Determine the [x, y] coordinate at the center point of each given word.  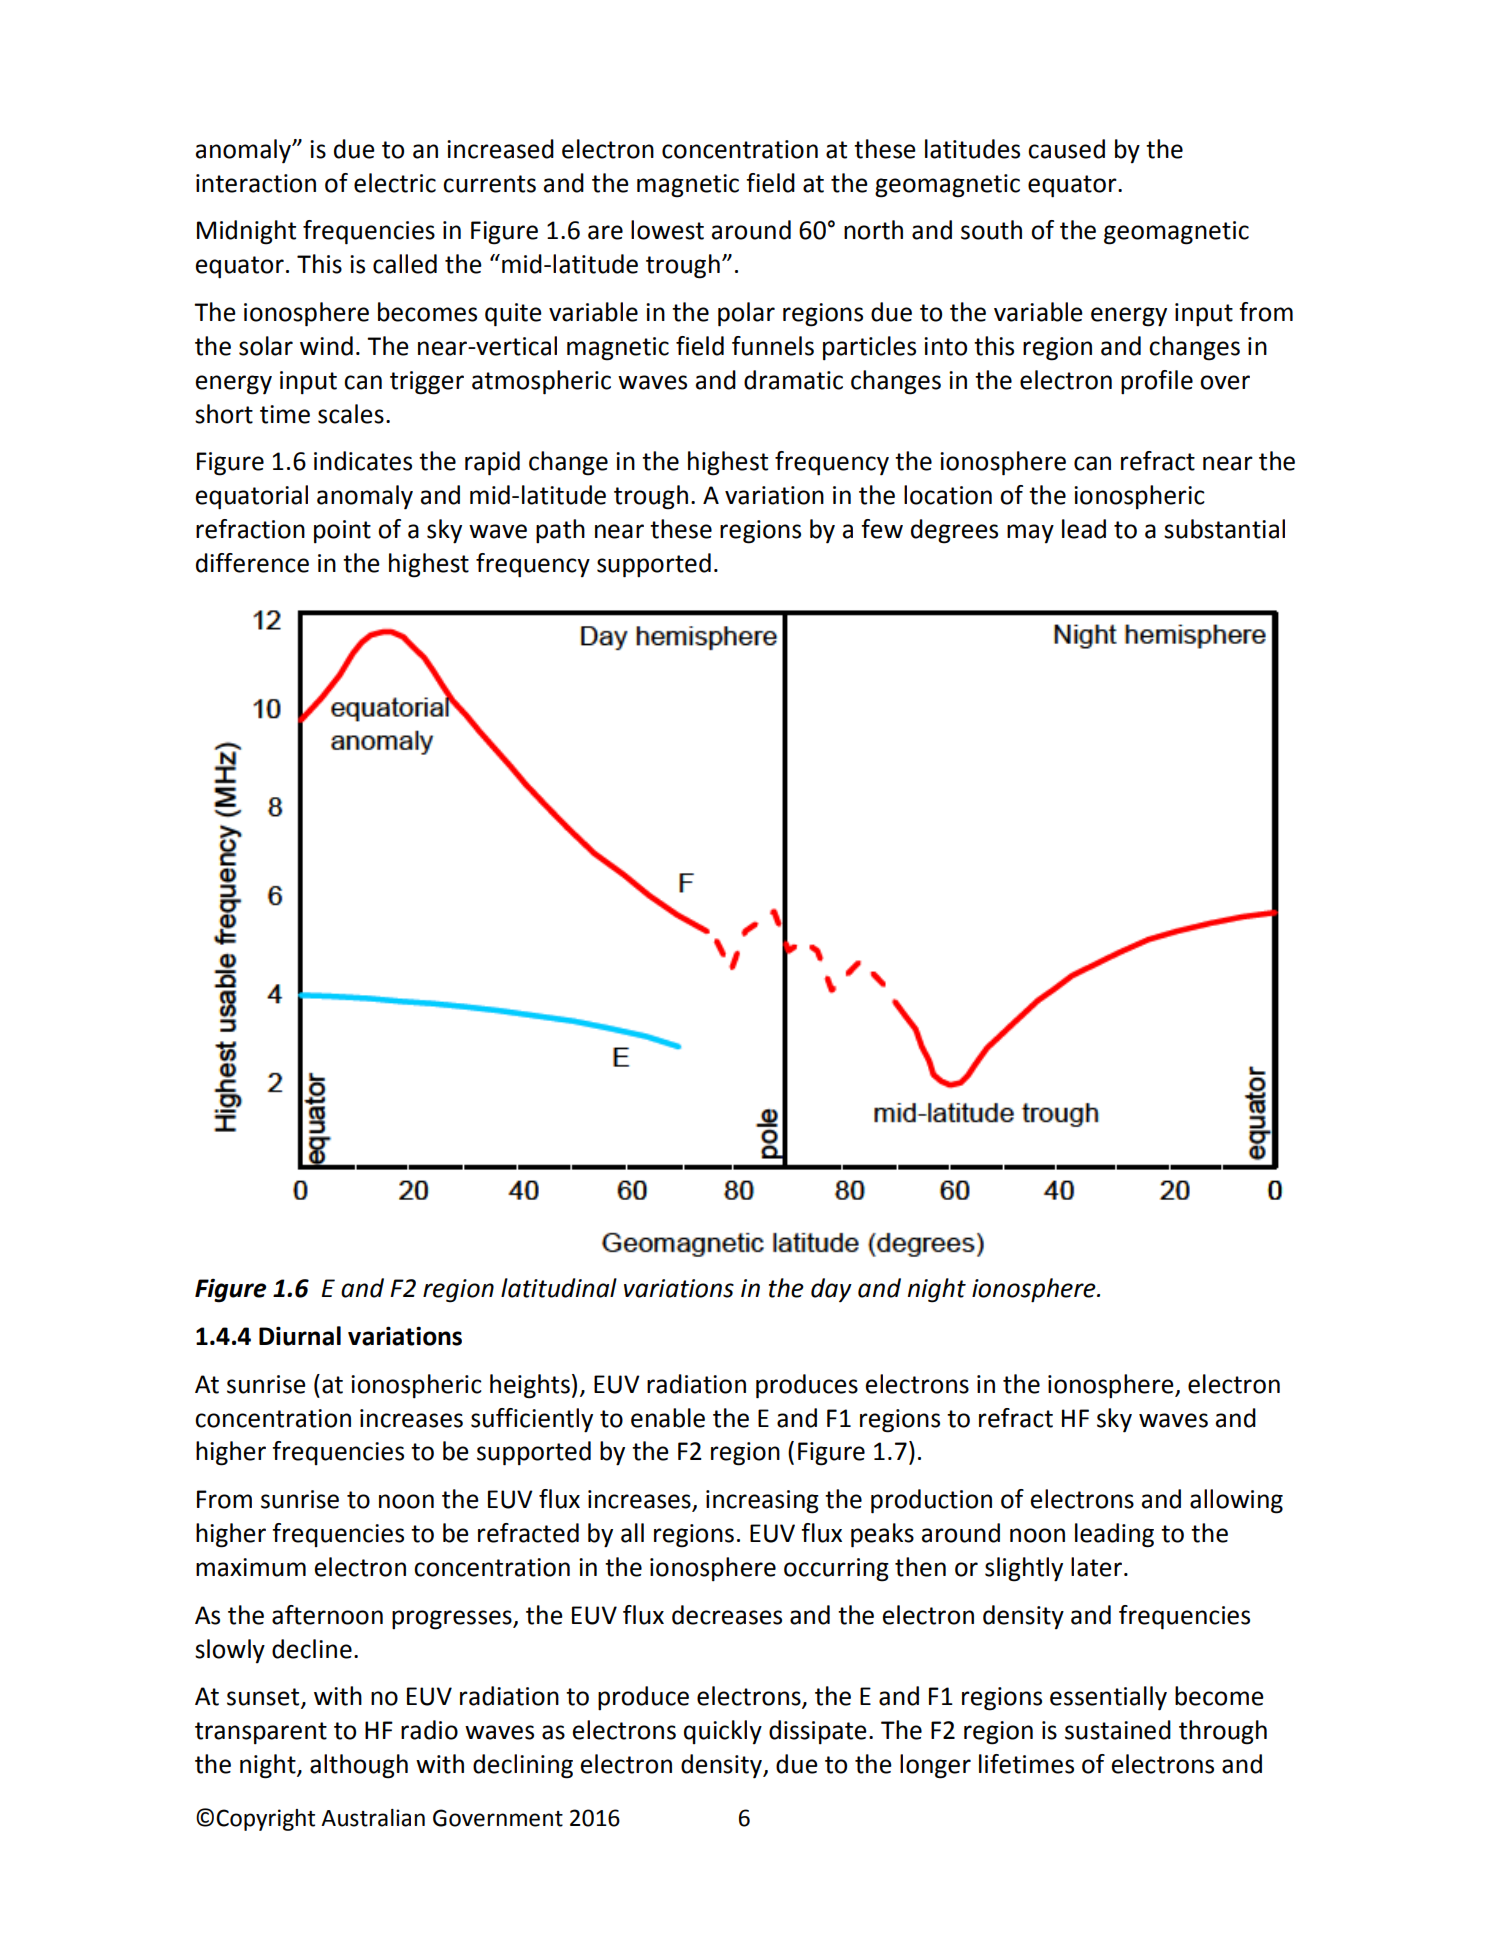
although [359, 1766]
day [831, 1290]
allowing [1236, 1501]
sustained [1118, 1730]
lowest [667, 230]
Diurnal [300, 1336]
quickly [723, 1732]
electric [395, 183]
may [1030, 533]
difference [252, 563]
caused [1066, 149]
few [882, 529]
